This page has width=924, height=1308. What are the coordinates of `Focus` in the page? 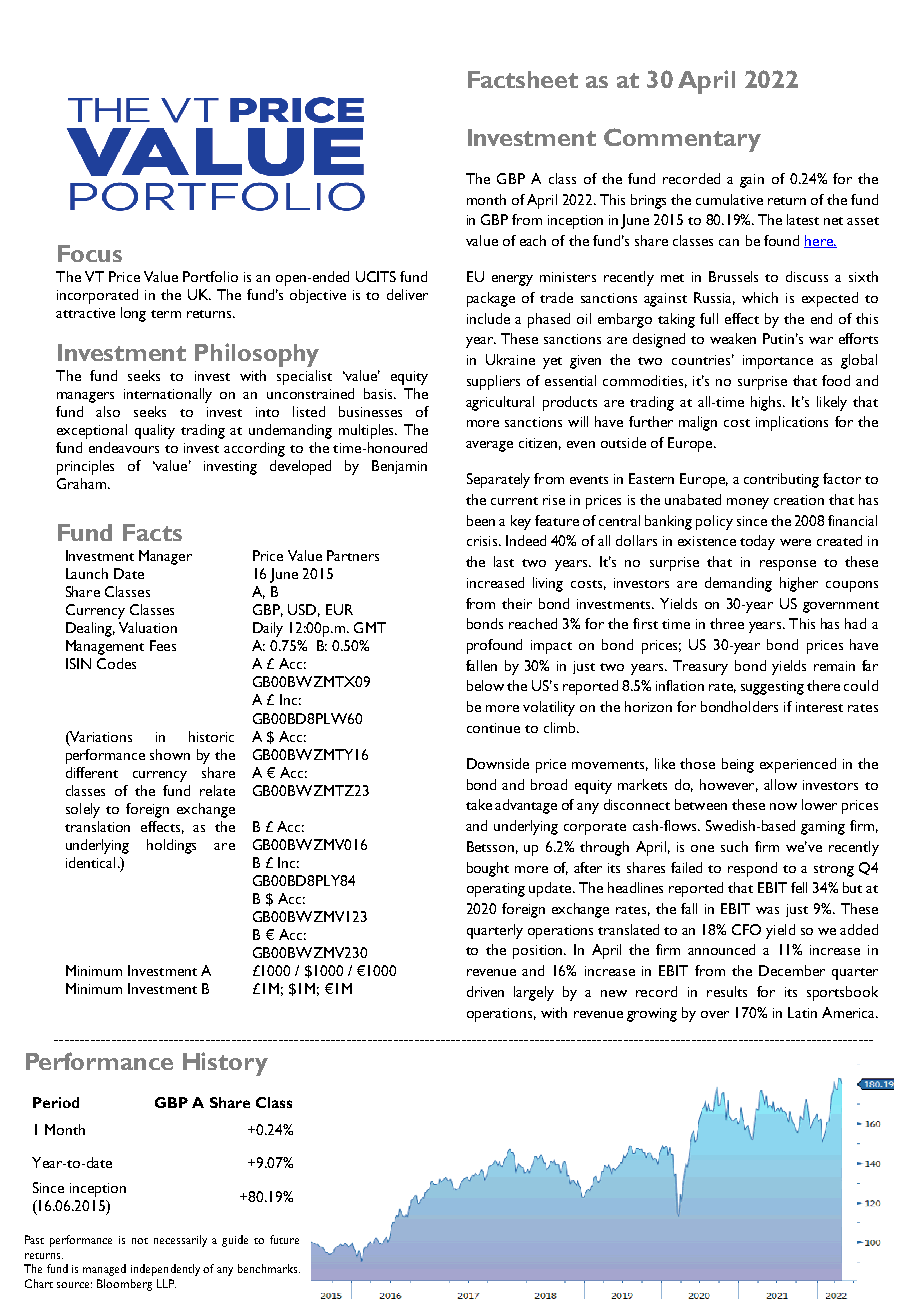 It's located at (90, 253).
